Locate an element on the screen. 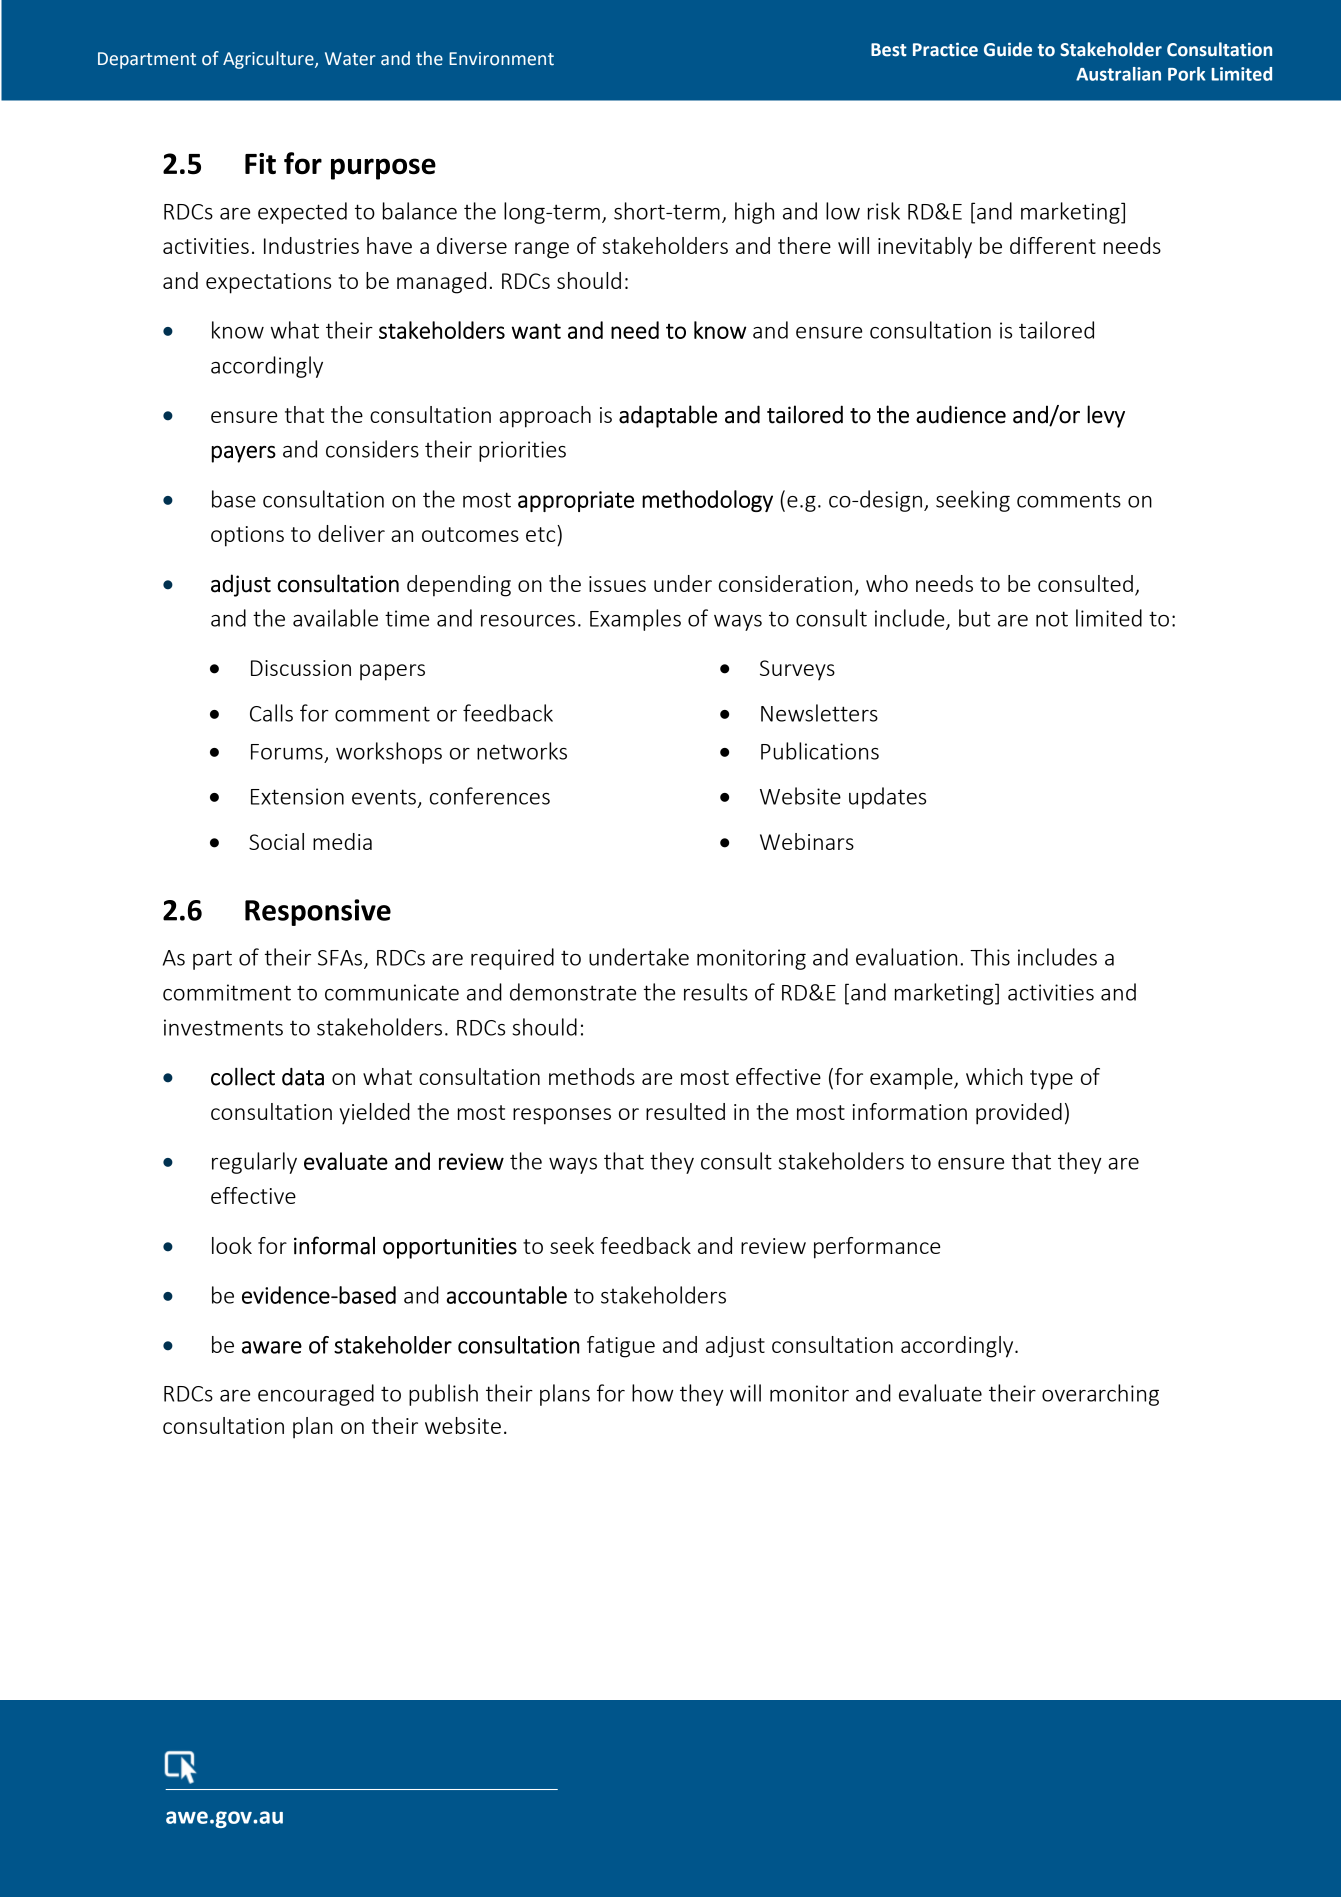 The width and height of the screenshot is (1341, 1897). overarching is located at coordinates (1100, 1395).
